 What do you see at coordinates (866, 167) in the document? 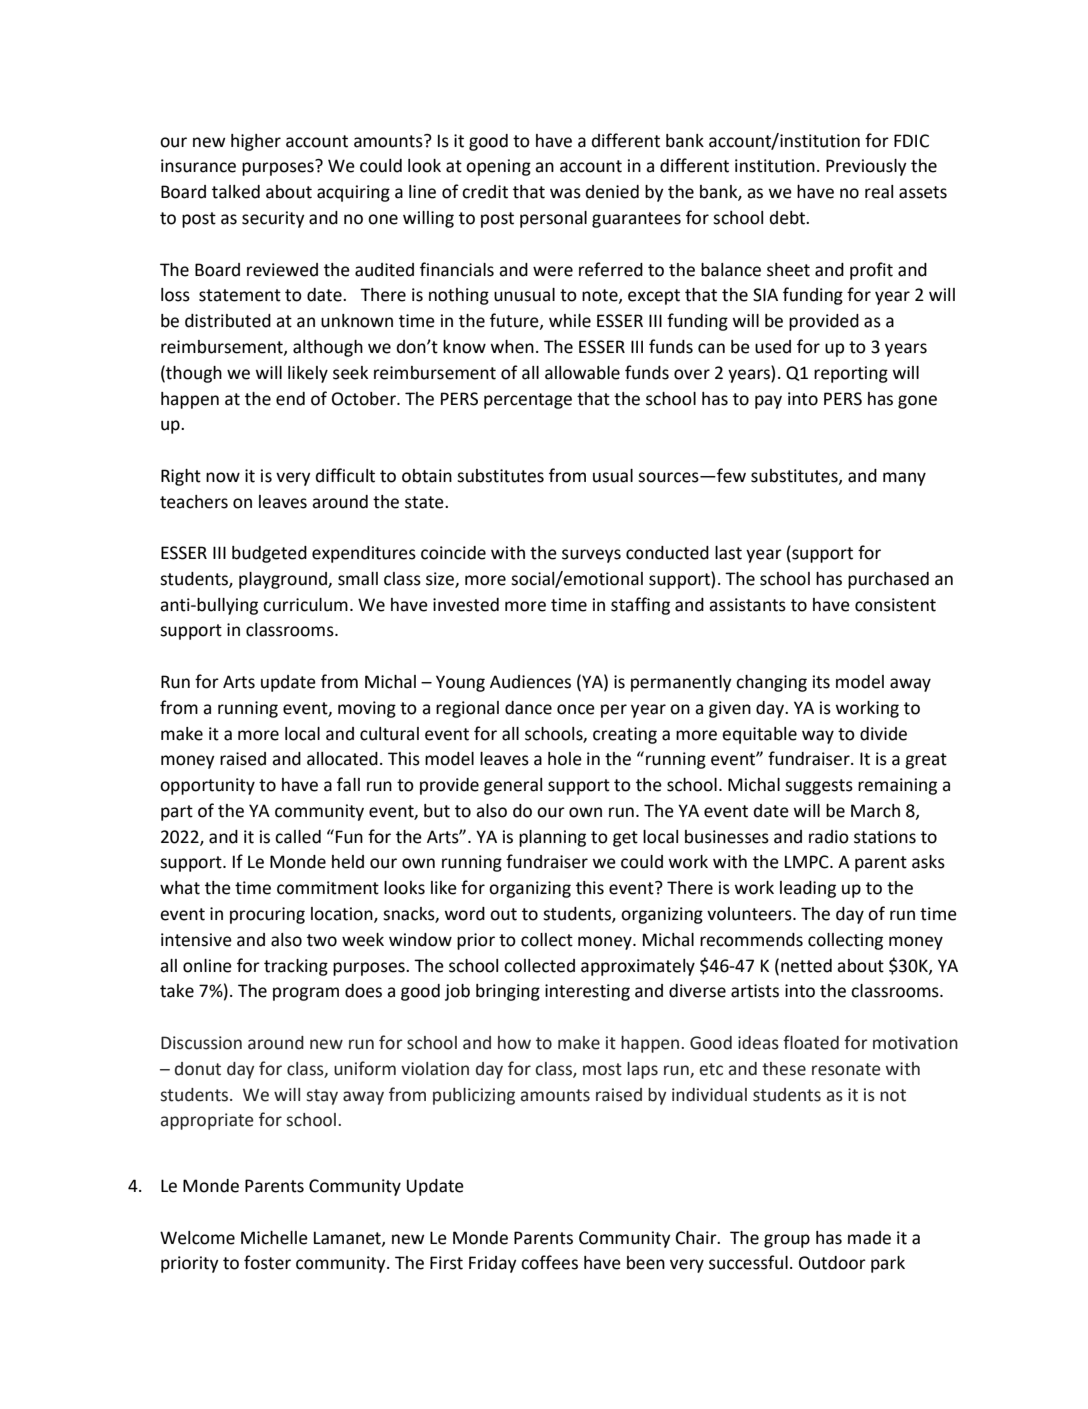
I see `Previously` at bounding box center [866, 167].
